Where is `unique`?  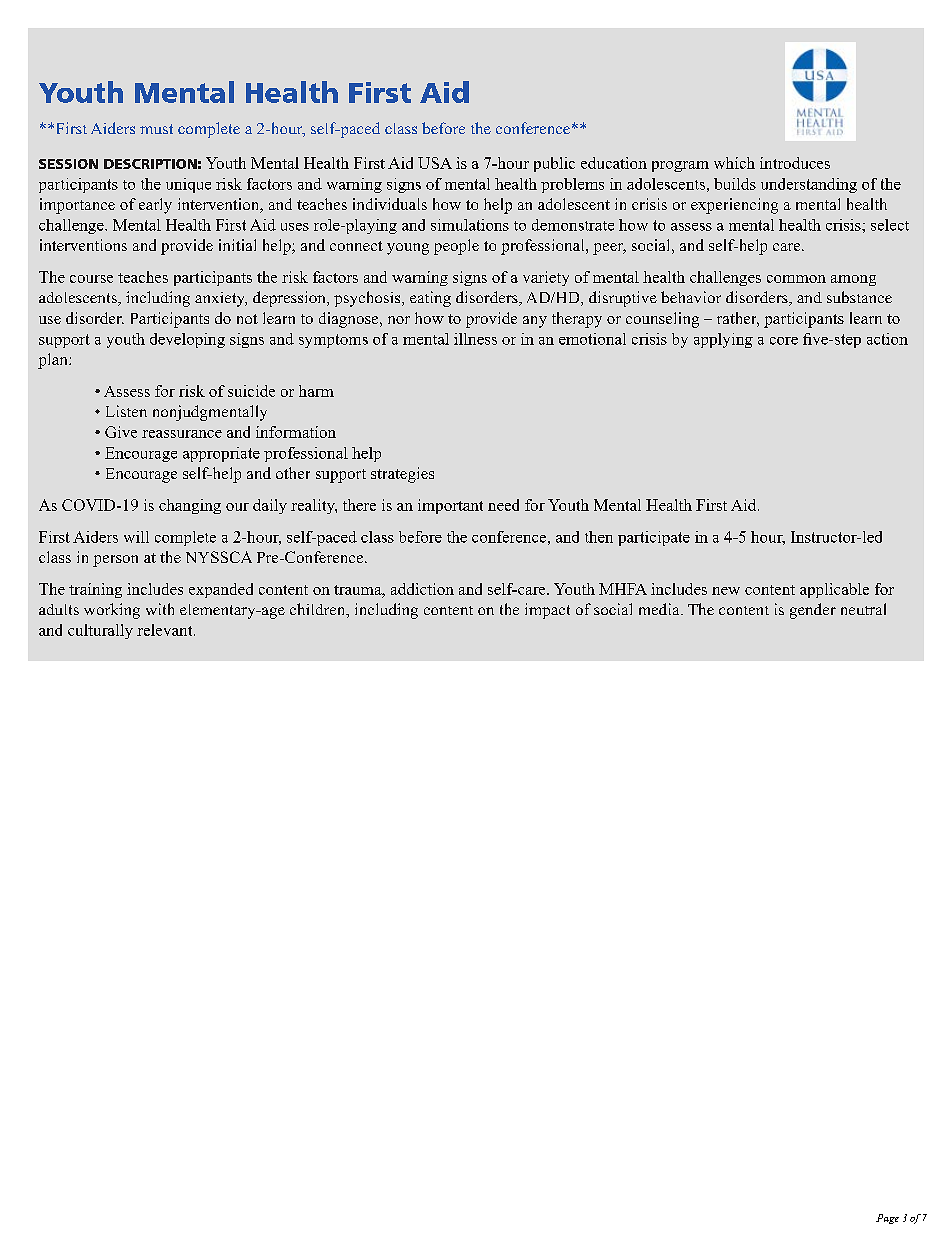
unique is located at coordinates (188, 185).
